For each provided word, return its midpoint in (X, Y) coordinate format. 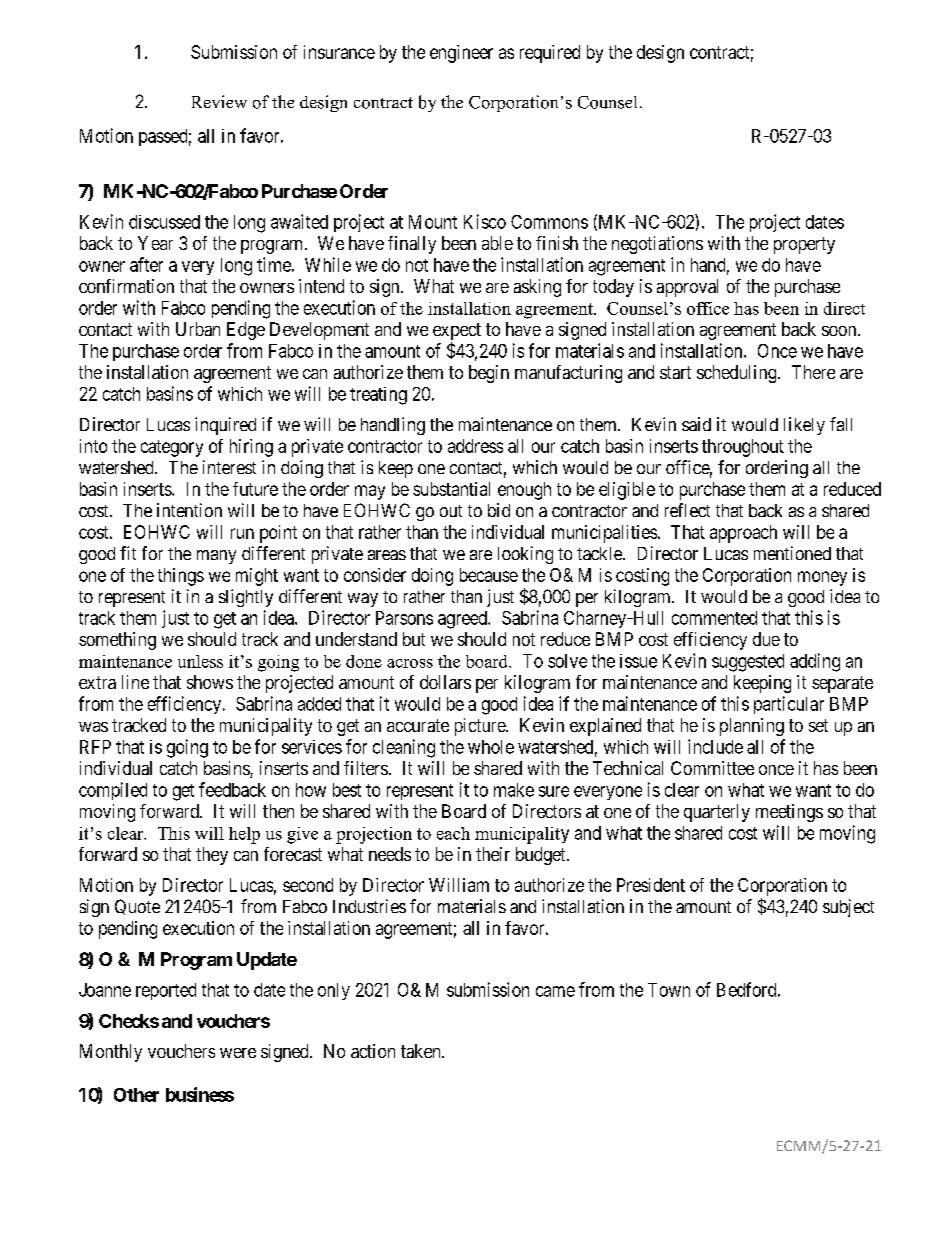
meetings (789, 813)
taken (422, 1051)
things (181, 577)
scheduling (738, 374)
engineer (461, 54)
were (238, 1053)
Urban (198, 329)
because (489, 575)
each (453, 833)
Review (219, 101)
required (550, 54)
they (212, 856)
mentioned (792, 553)
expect (457, 331)
